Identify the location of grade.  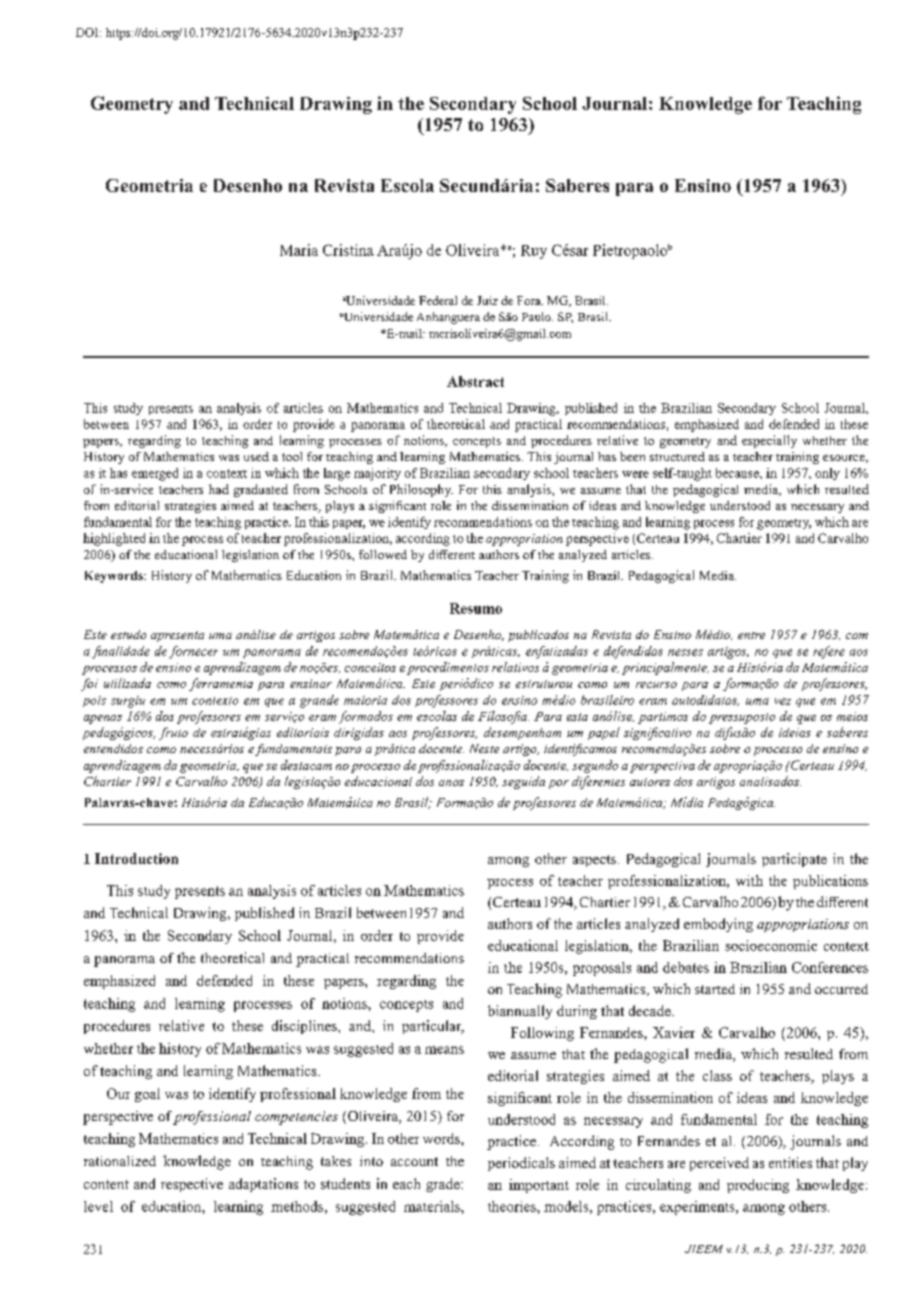
(444, 1185).
